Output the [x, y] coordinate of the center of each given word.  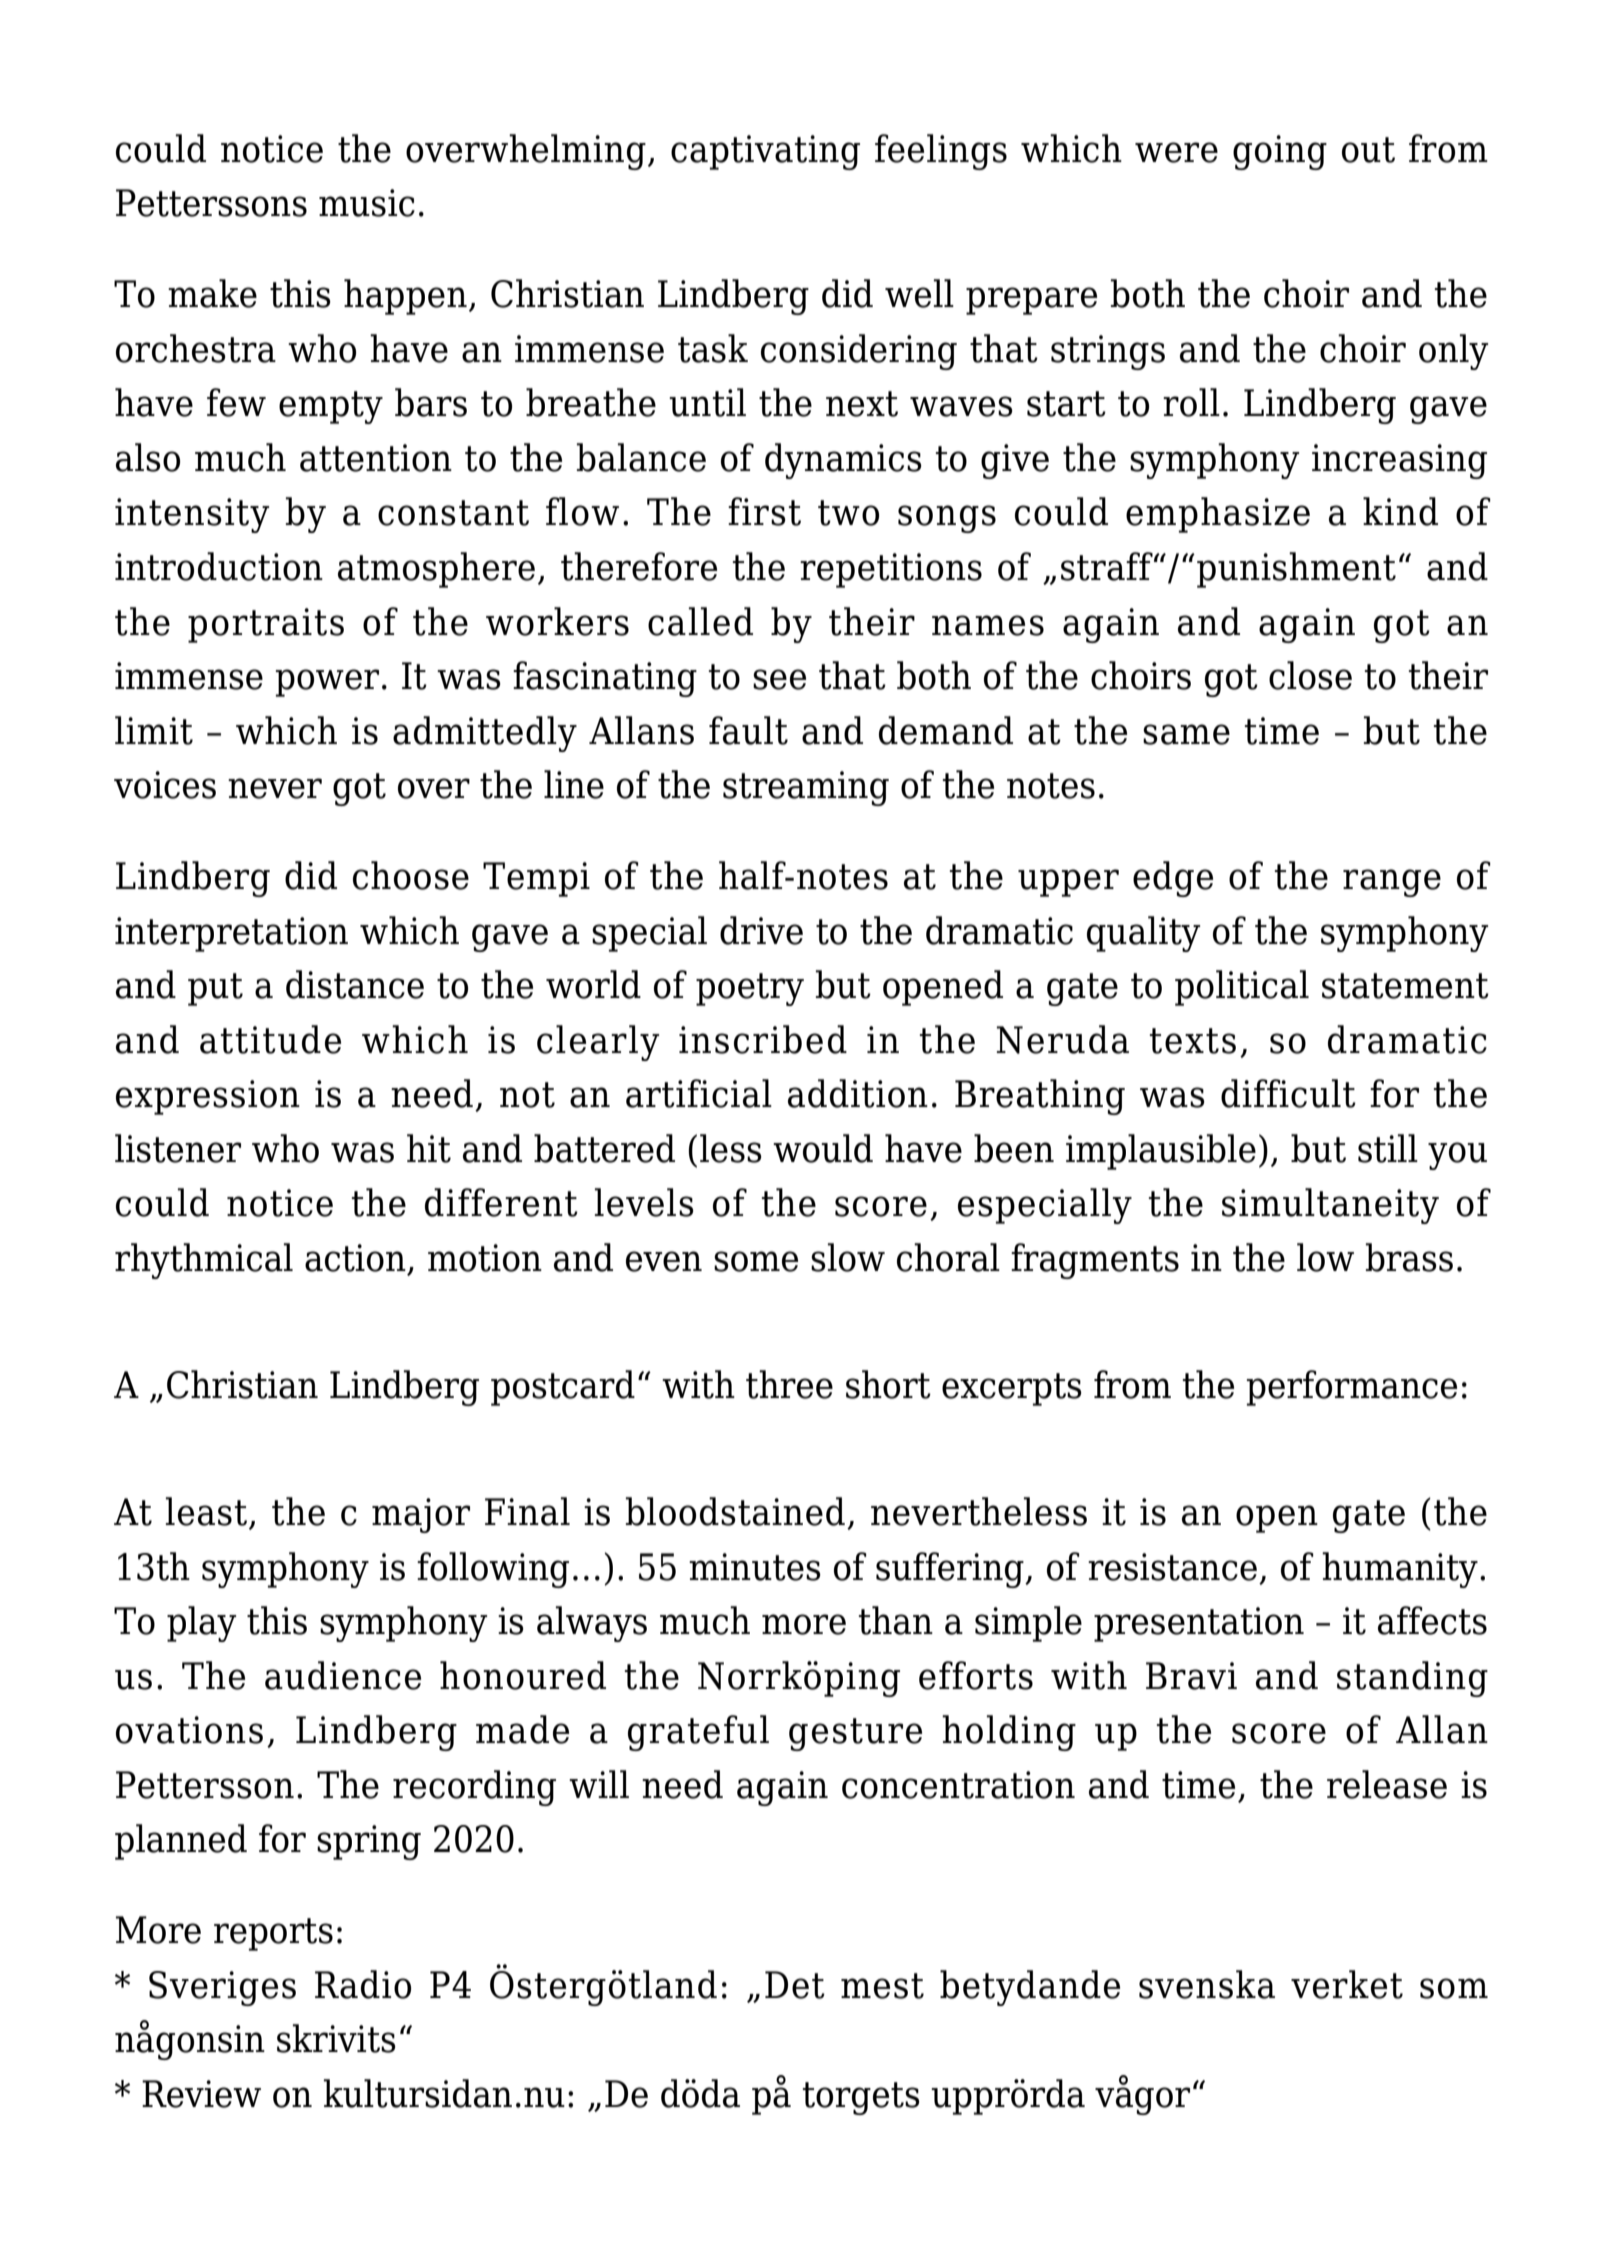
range [1392, 883]
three [789, 1384]
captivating [765, 152]
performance [1352, 1388]
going [1280, 152]
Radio [363, 1984]
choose [411, 875]
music [367, 203]
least [206, 1511]
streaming [806, 788]
